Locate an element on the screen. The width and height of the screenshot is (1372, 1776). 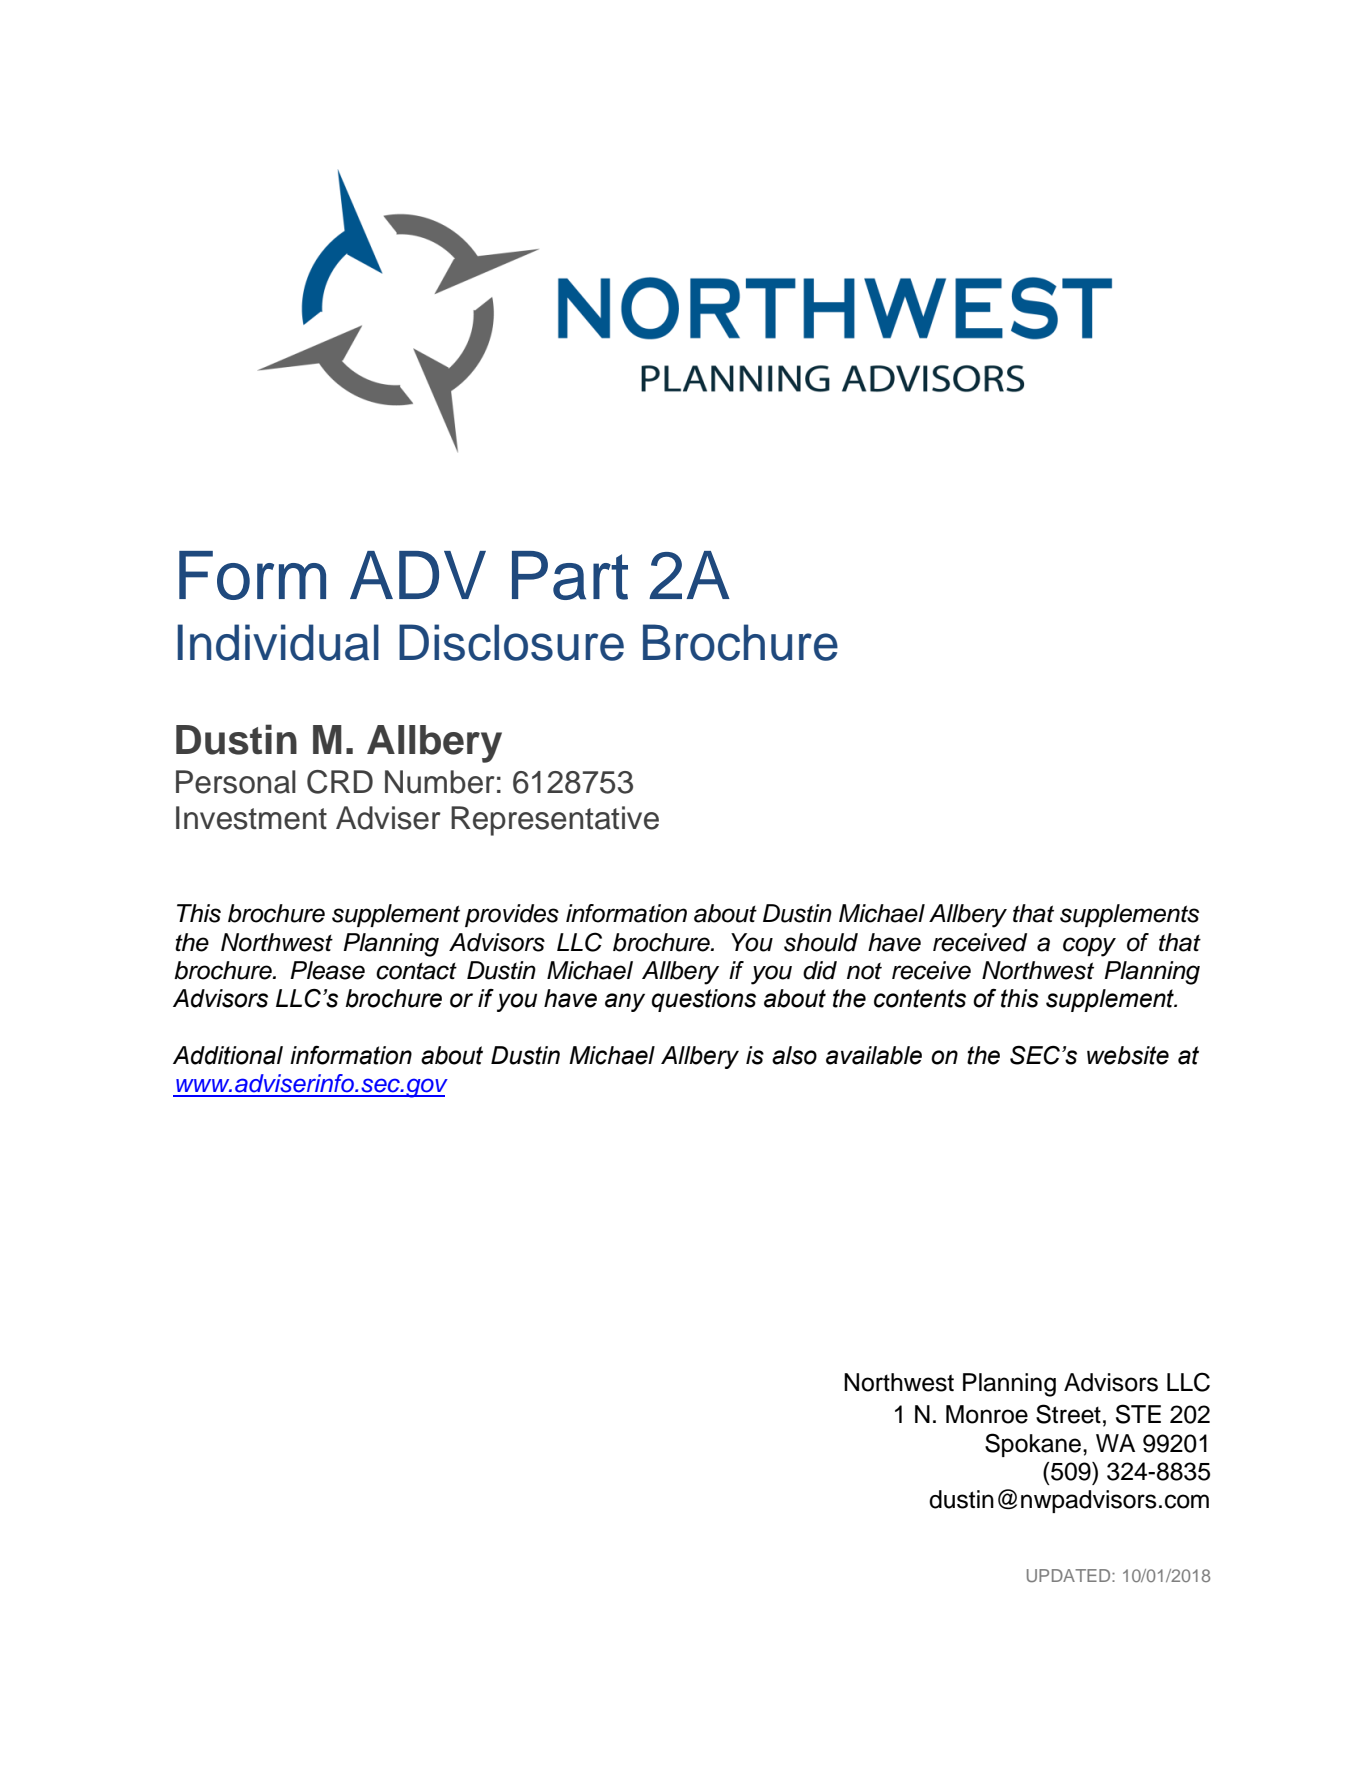
Additional is located at coordinates (228, 1055).
